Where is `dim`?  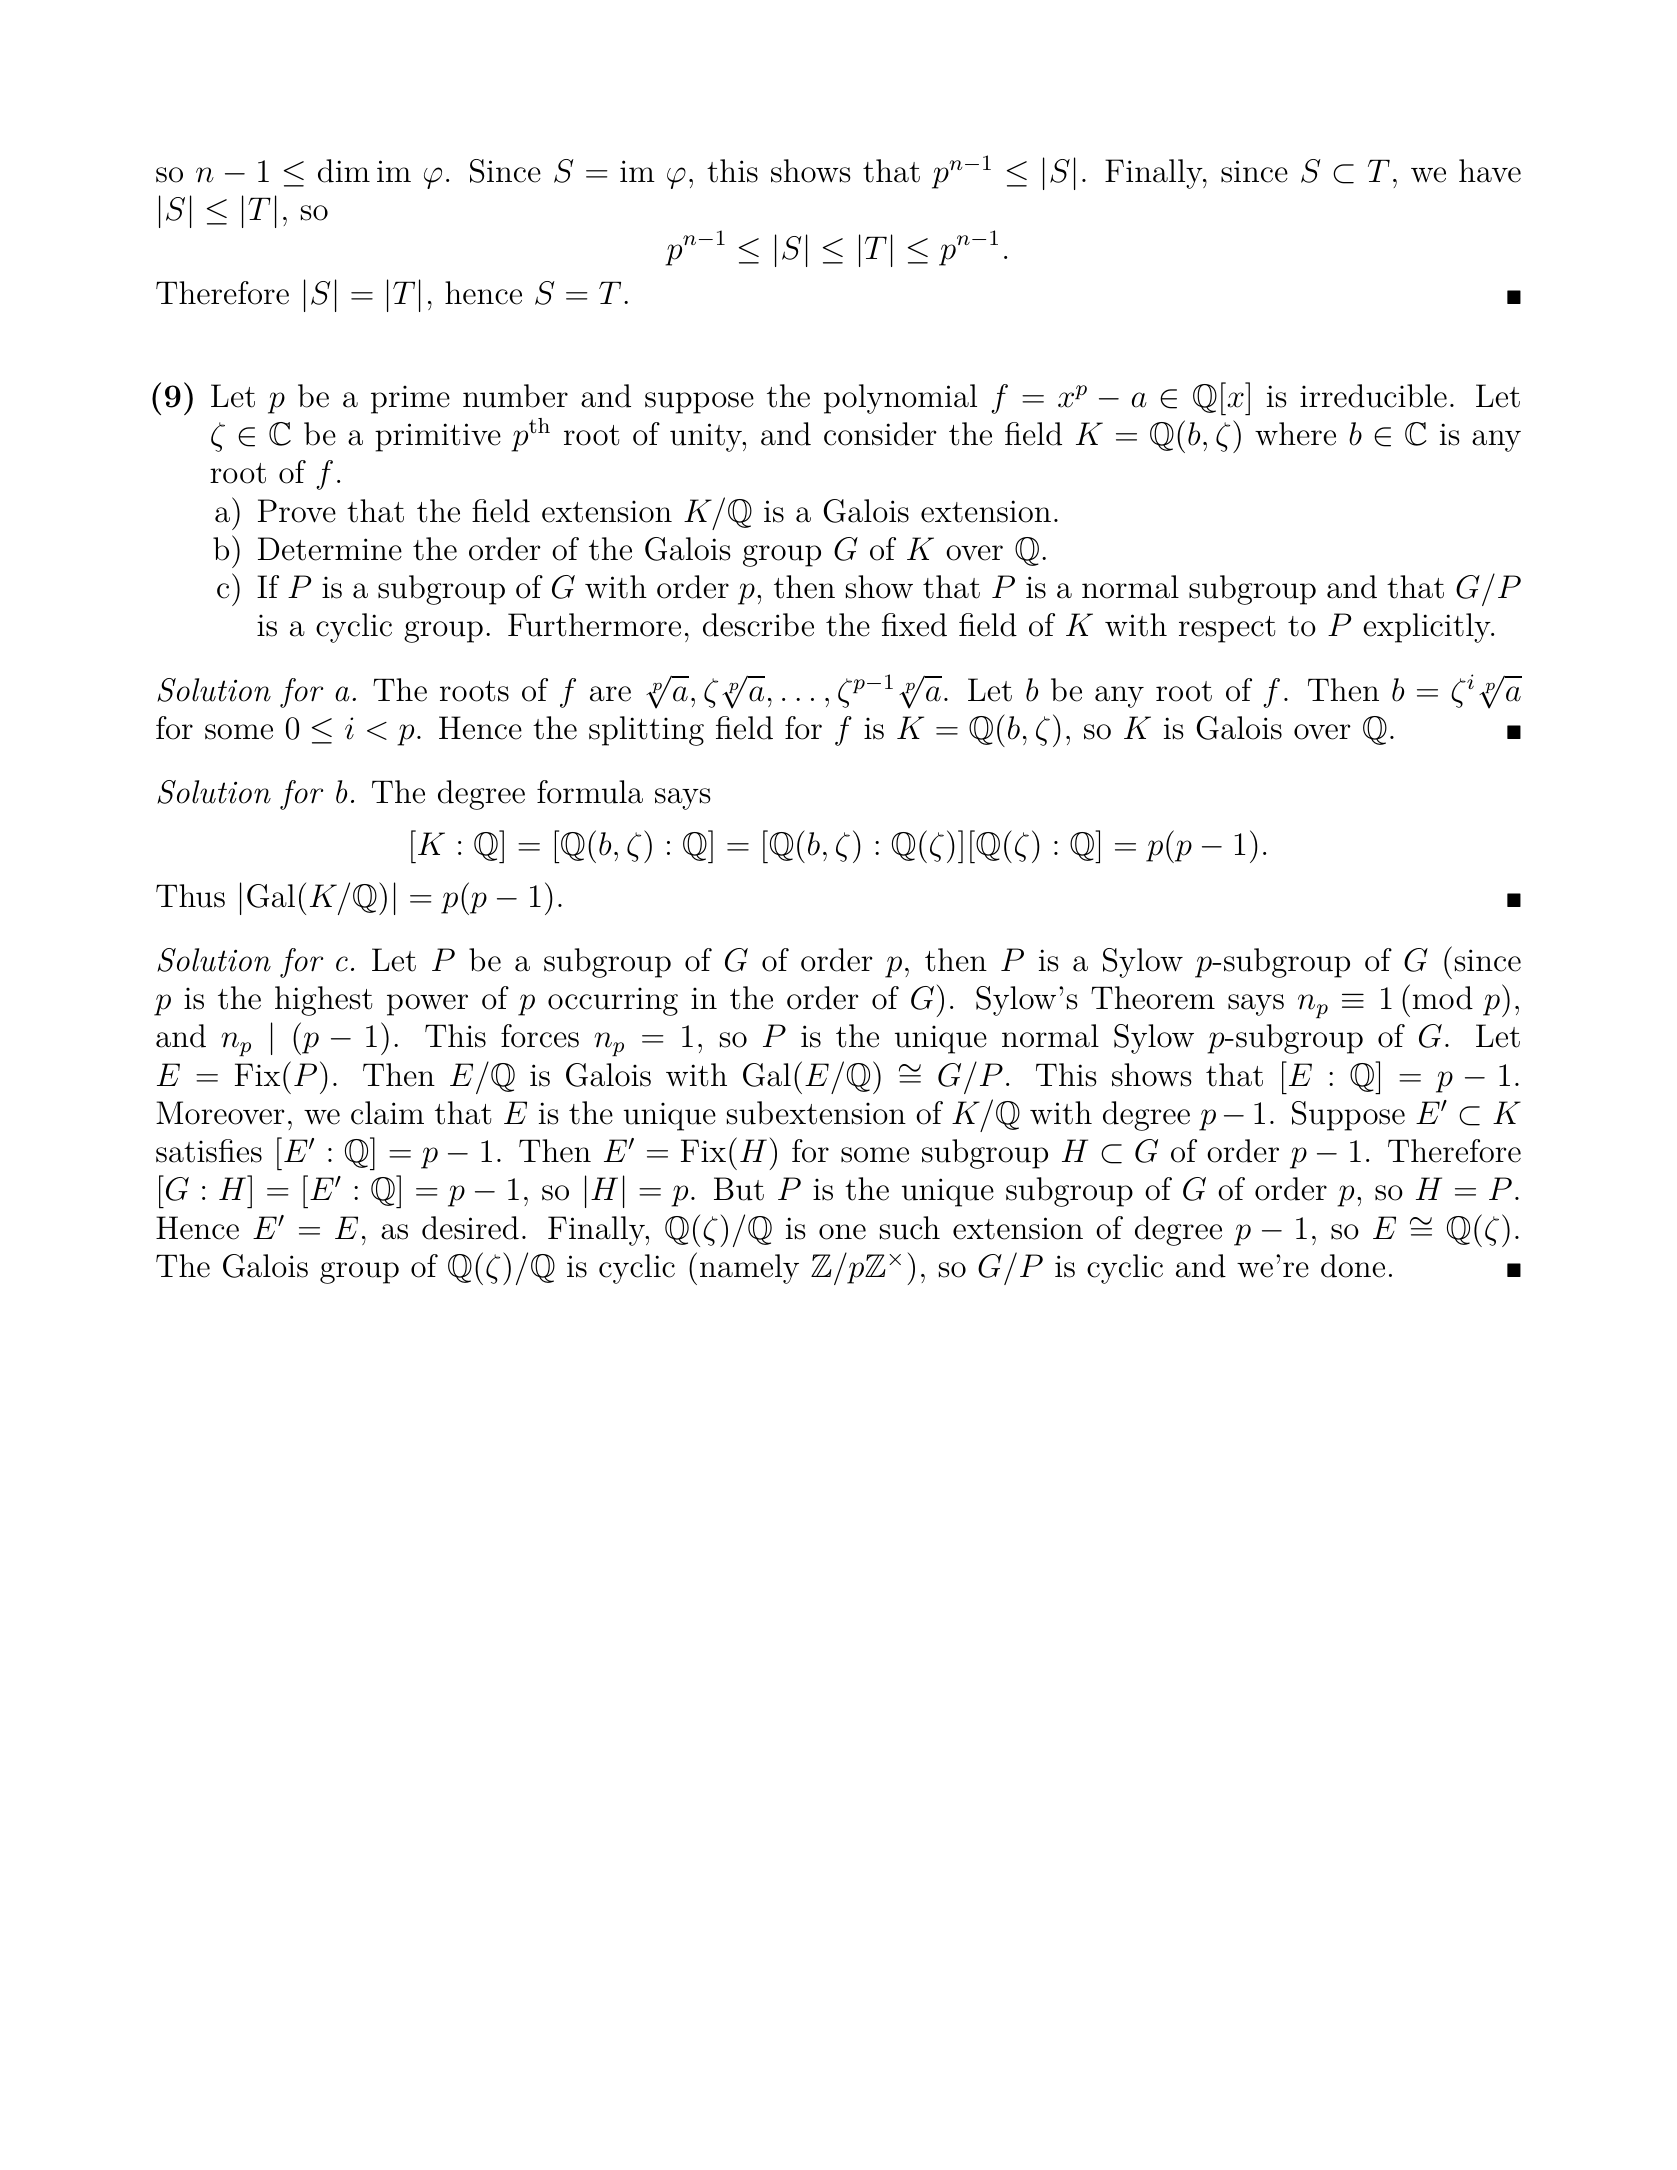 dim is located at coordinates (344, 171).
